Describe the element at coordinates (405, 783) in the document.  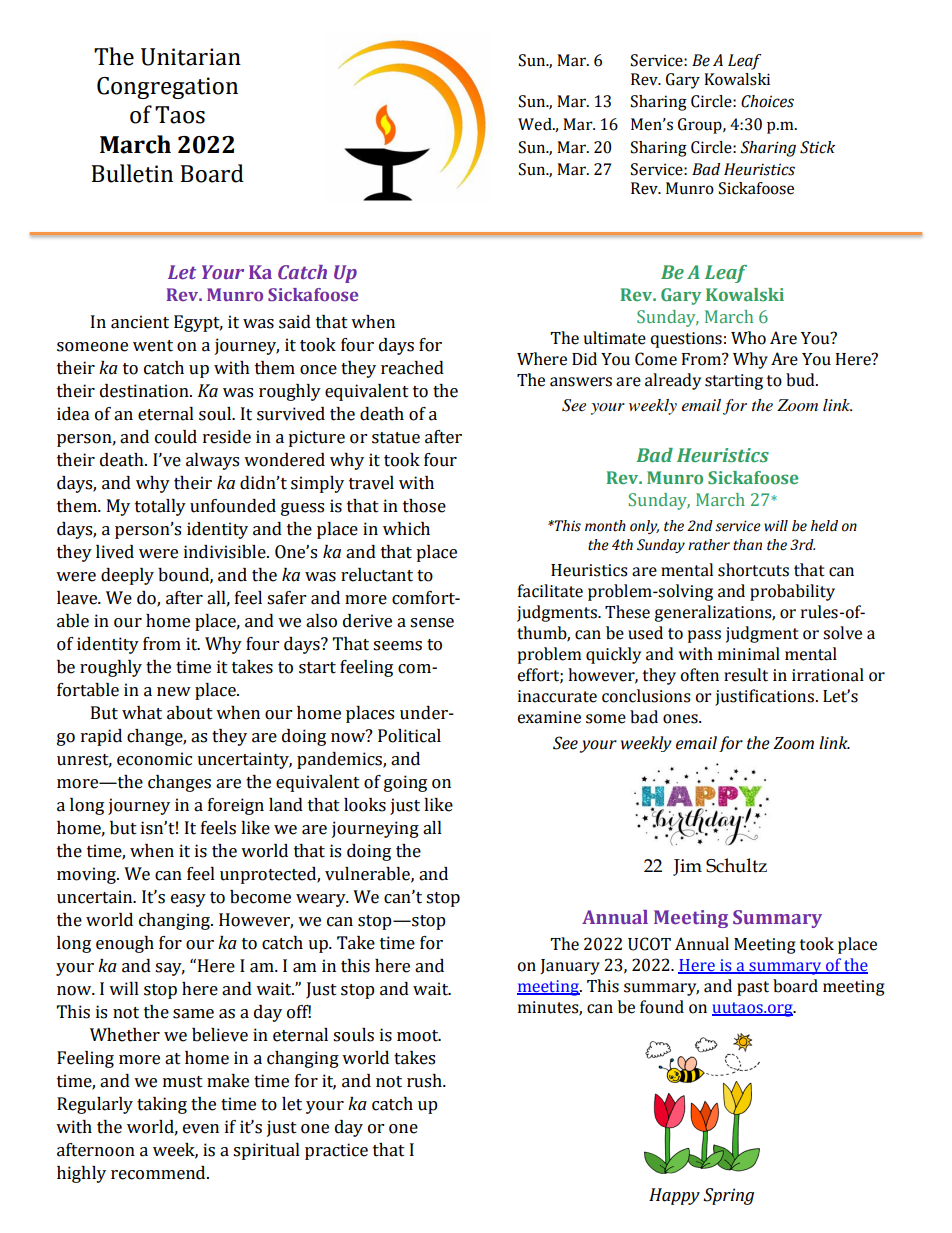
I see `going` at that location.
